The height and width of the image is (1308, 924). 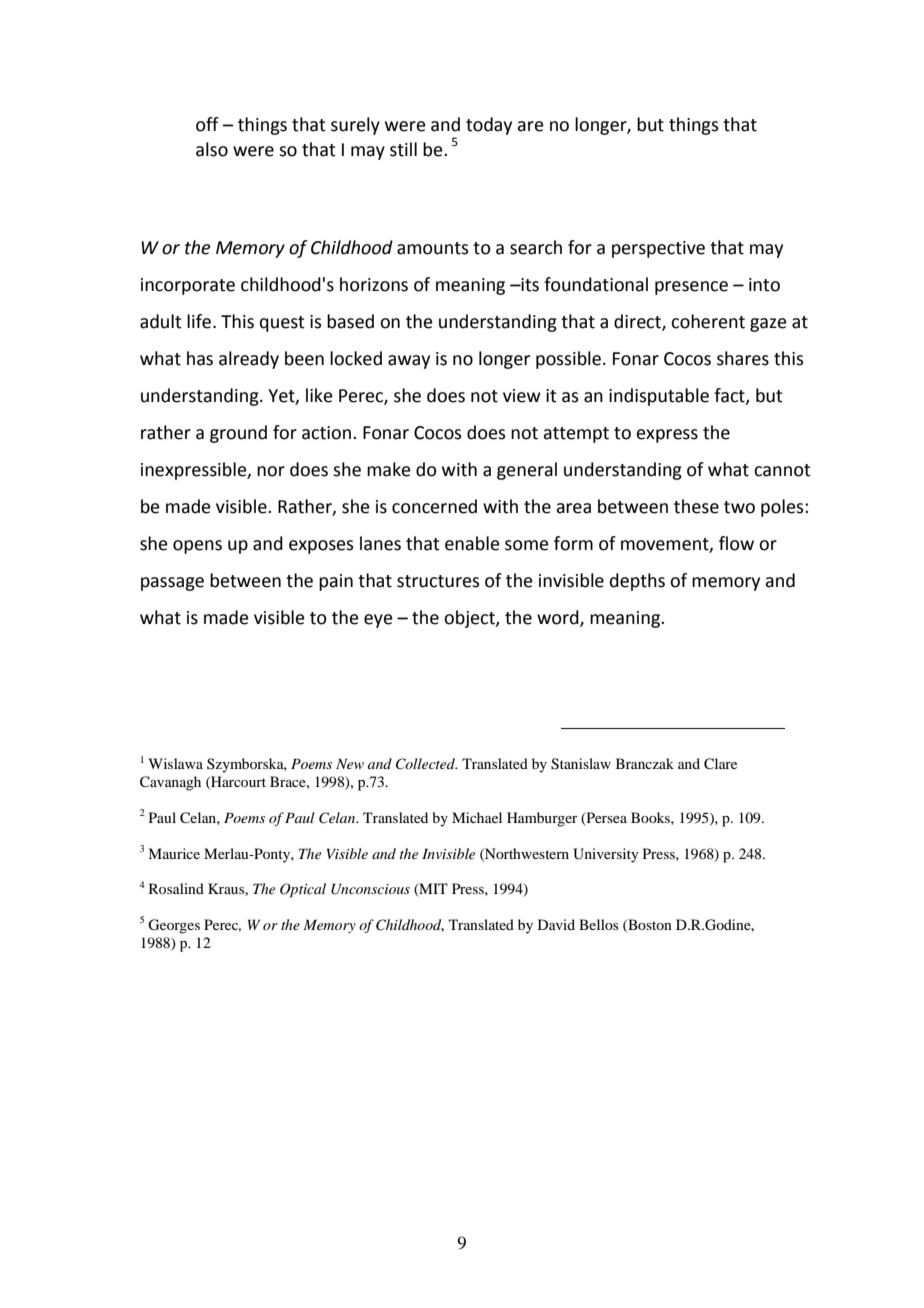 I want to click on perspective, so click(x=658, y=249).
